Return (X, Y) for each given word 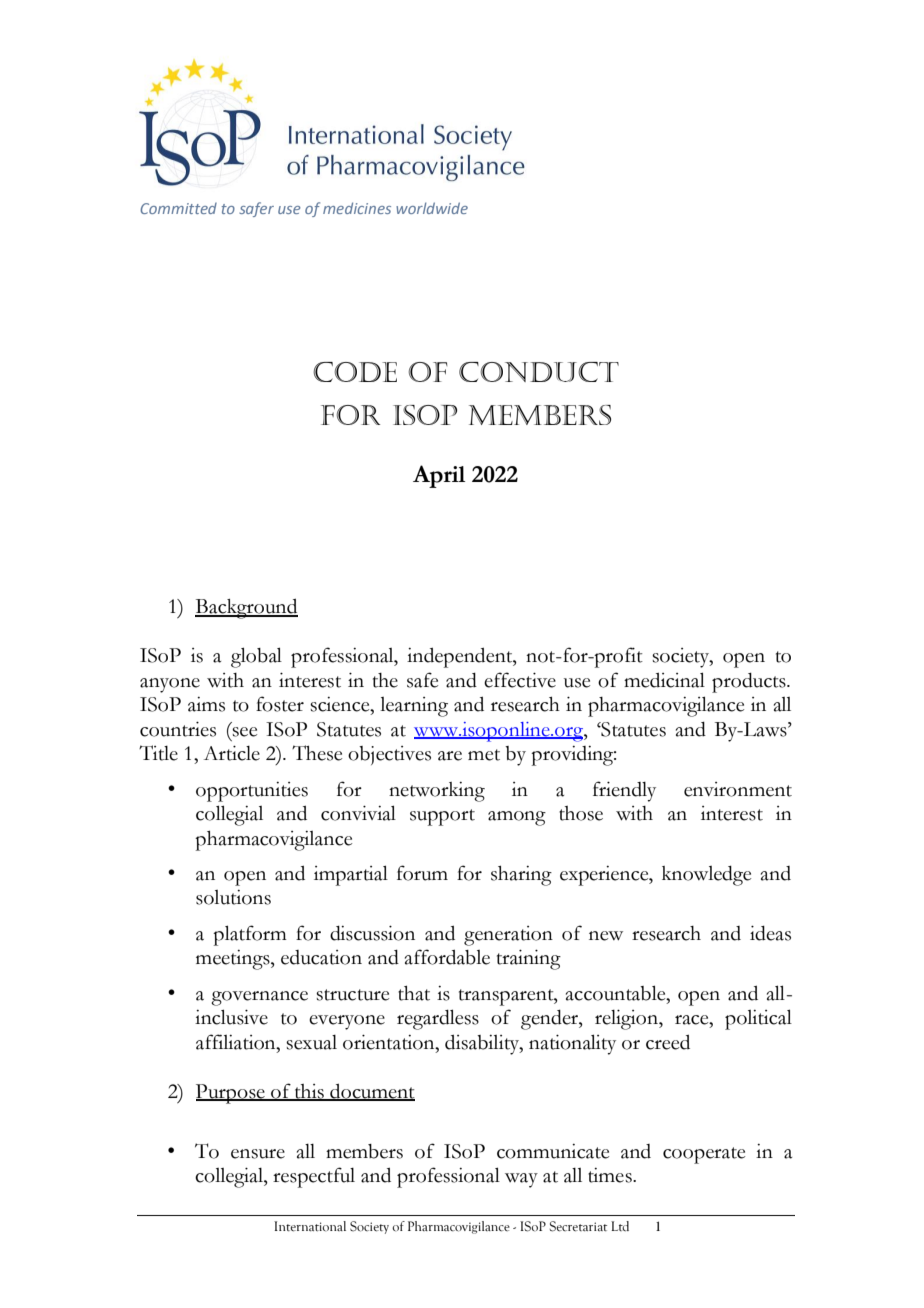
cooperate (704, 1155)
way (521, 1180)
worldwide (432, 208)
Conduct (539, 372)
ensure (258, 1154)
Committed (178, 208)
